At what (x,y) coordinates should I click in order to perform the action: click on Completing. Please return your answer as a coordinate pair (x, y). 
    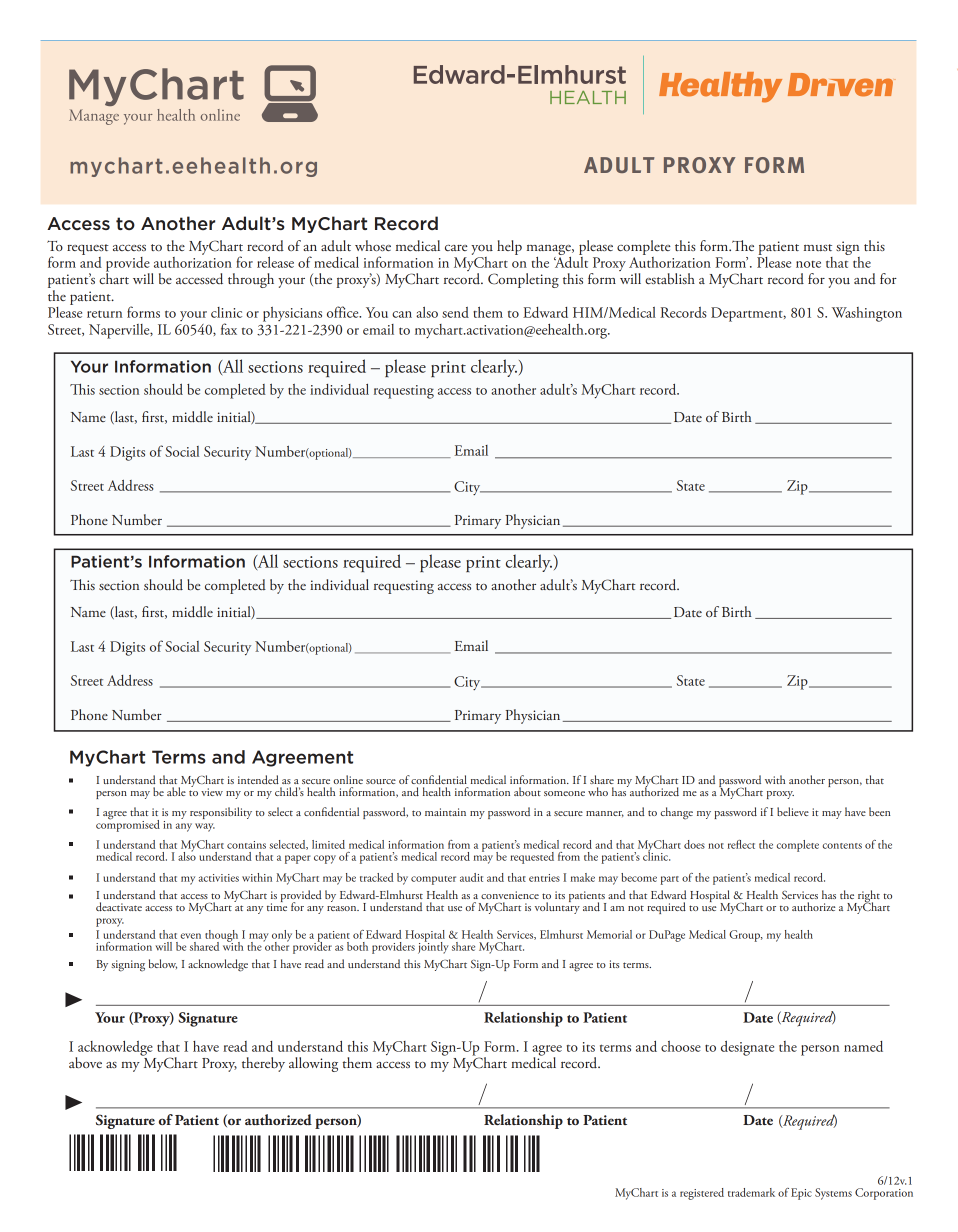
    Looking at the image, I should click on (523, 280).
